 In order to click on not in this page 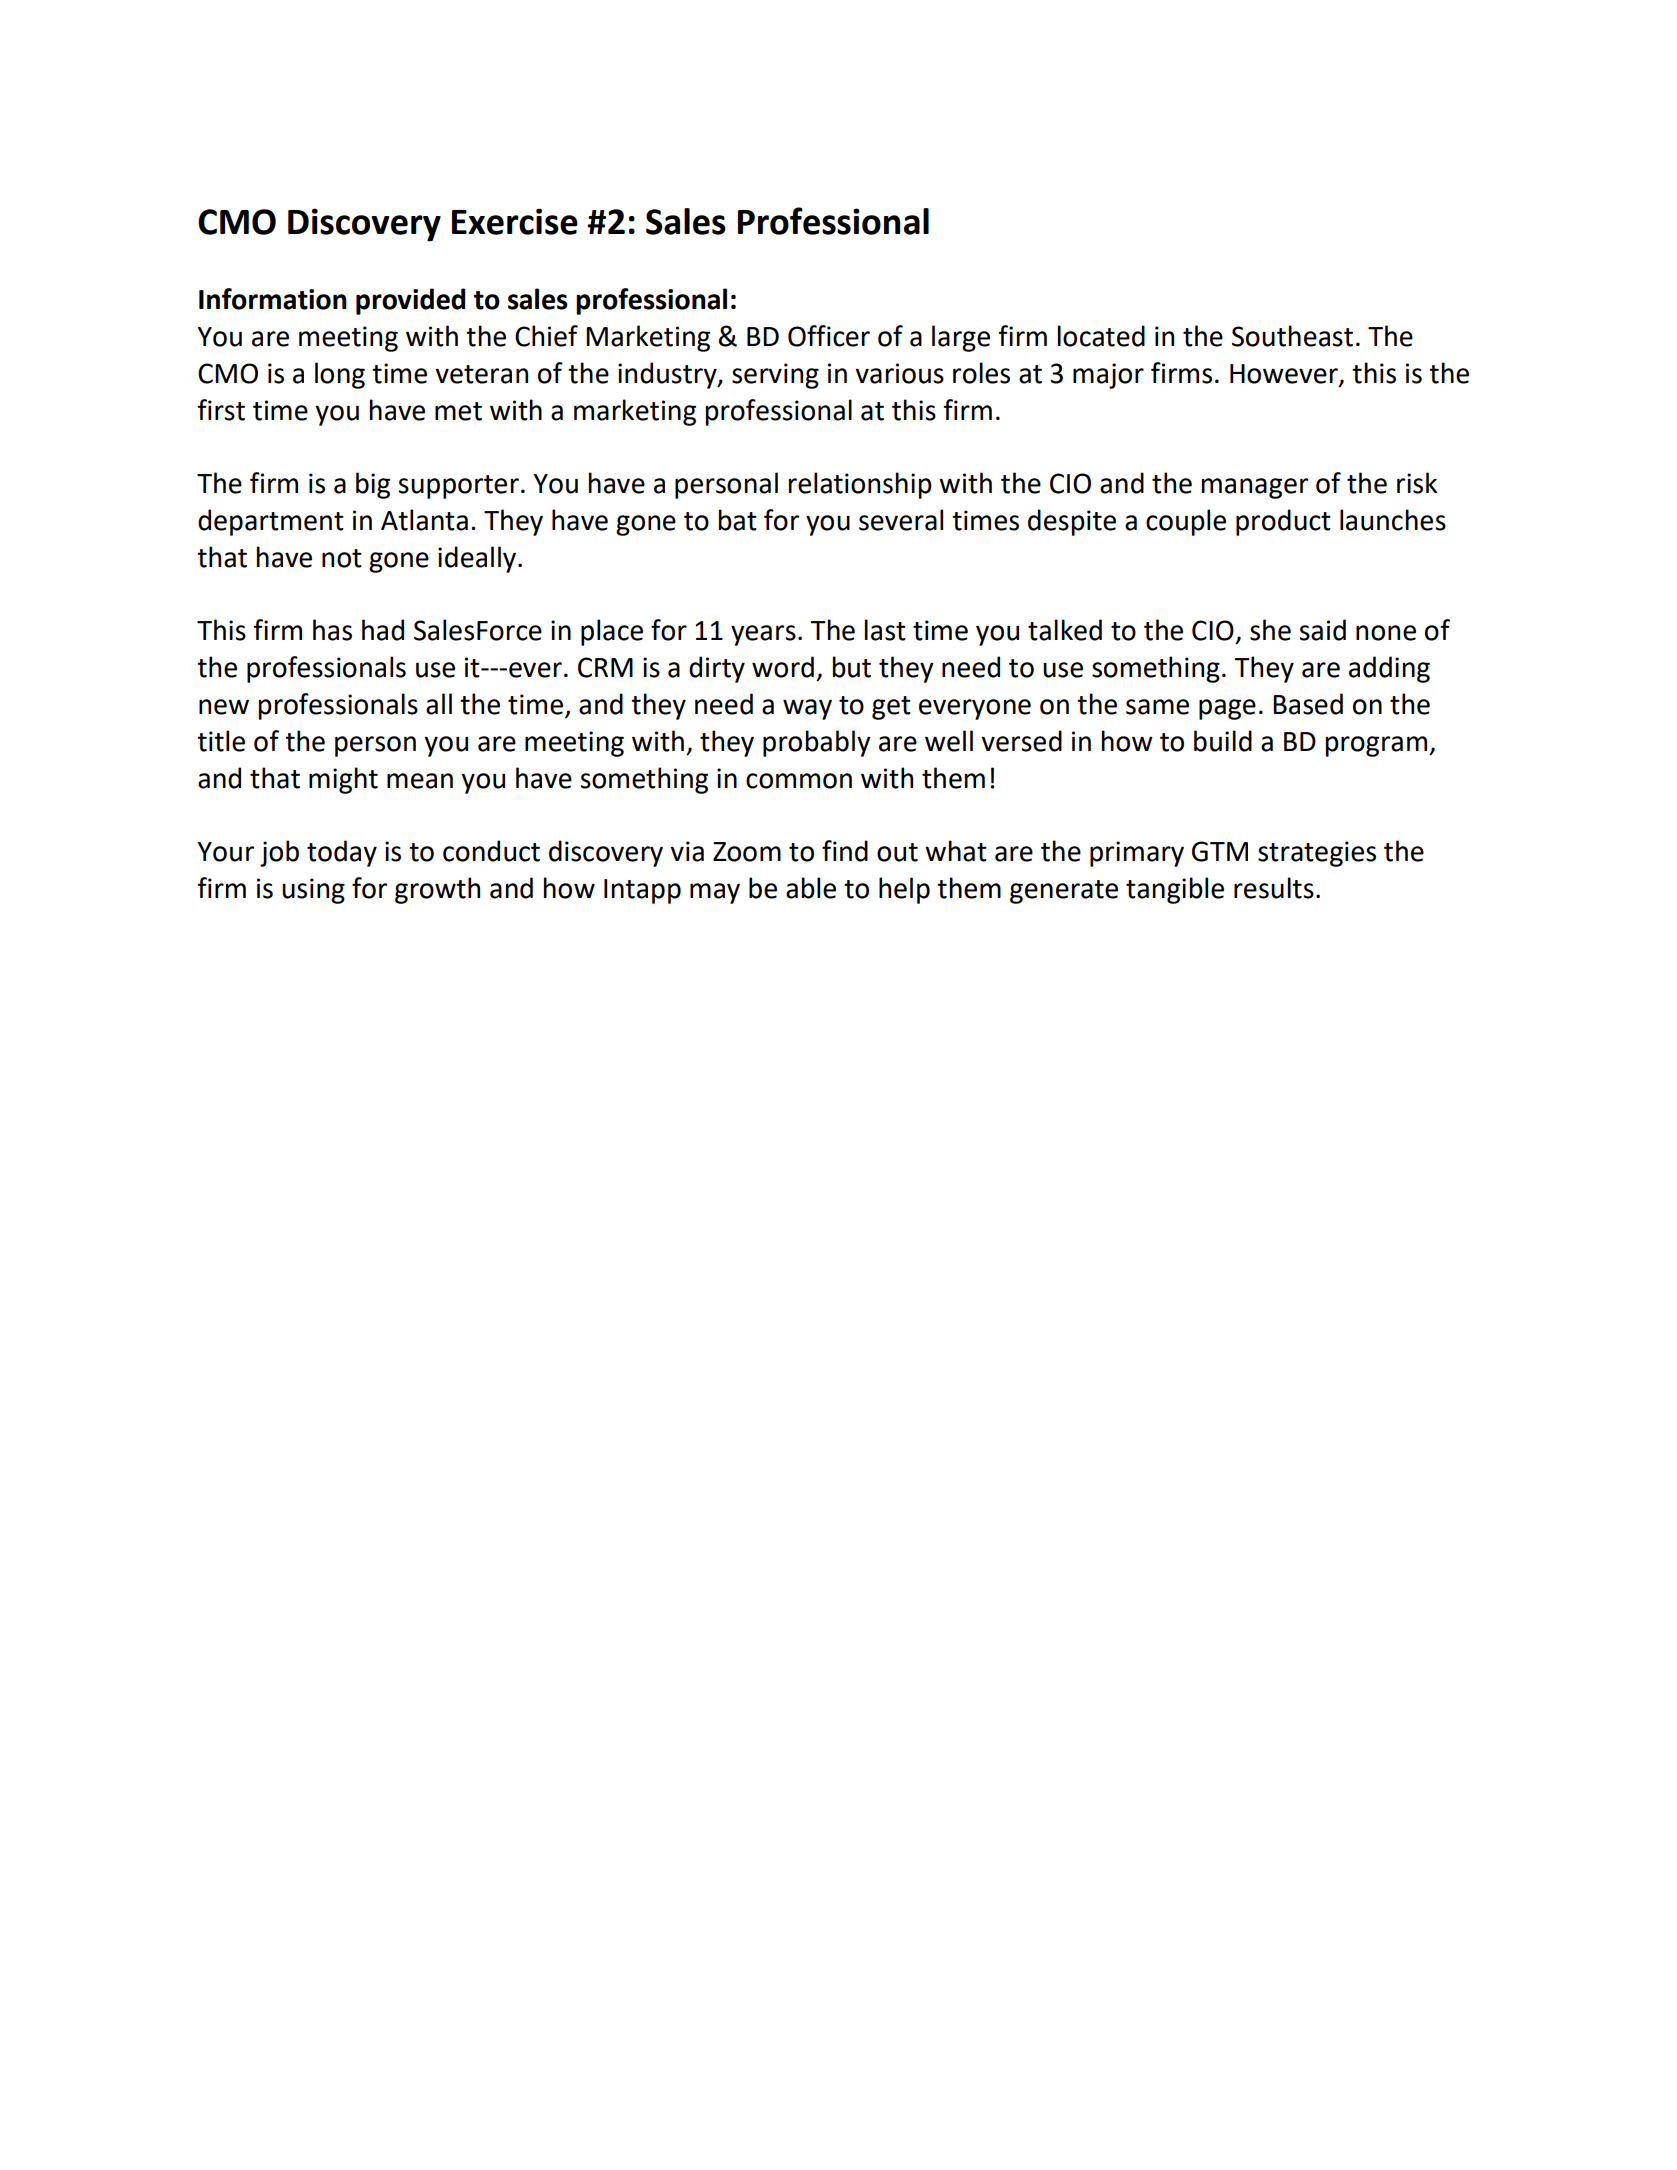, I will do `click(342, 558)`.
